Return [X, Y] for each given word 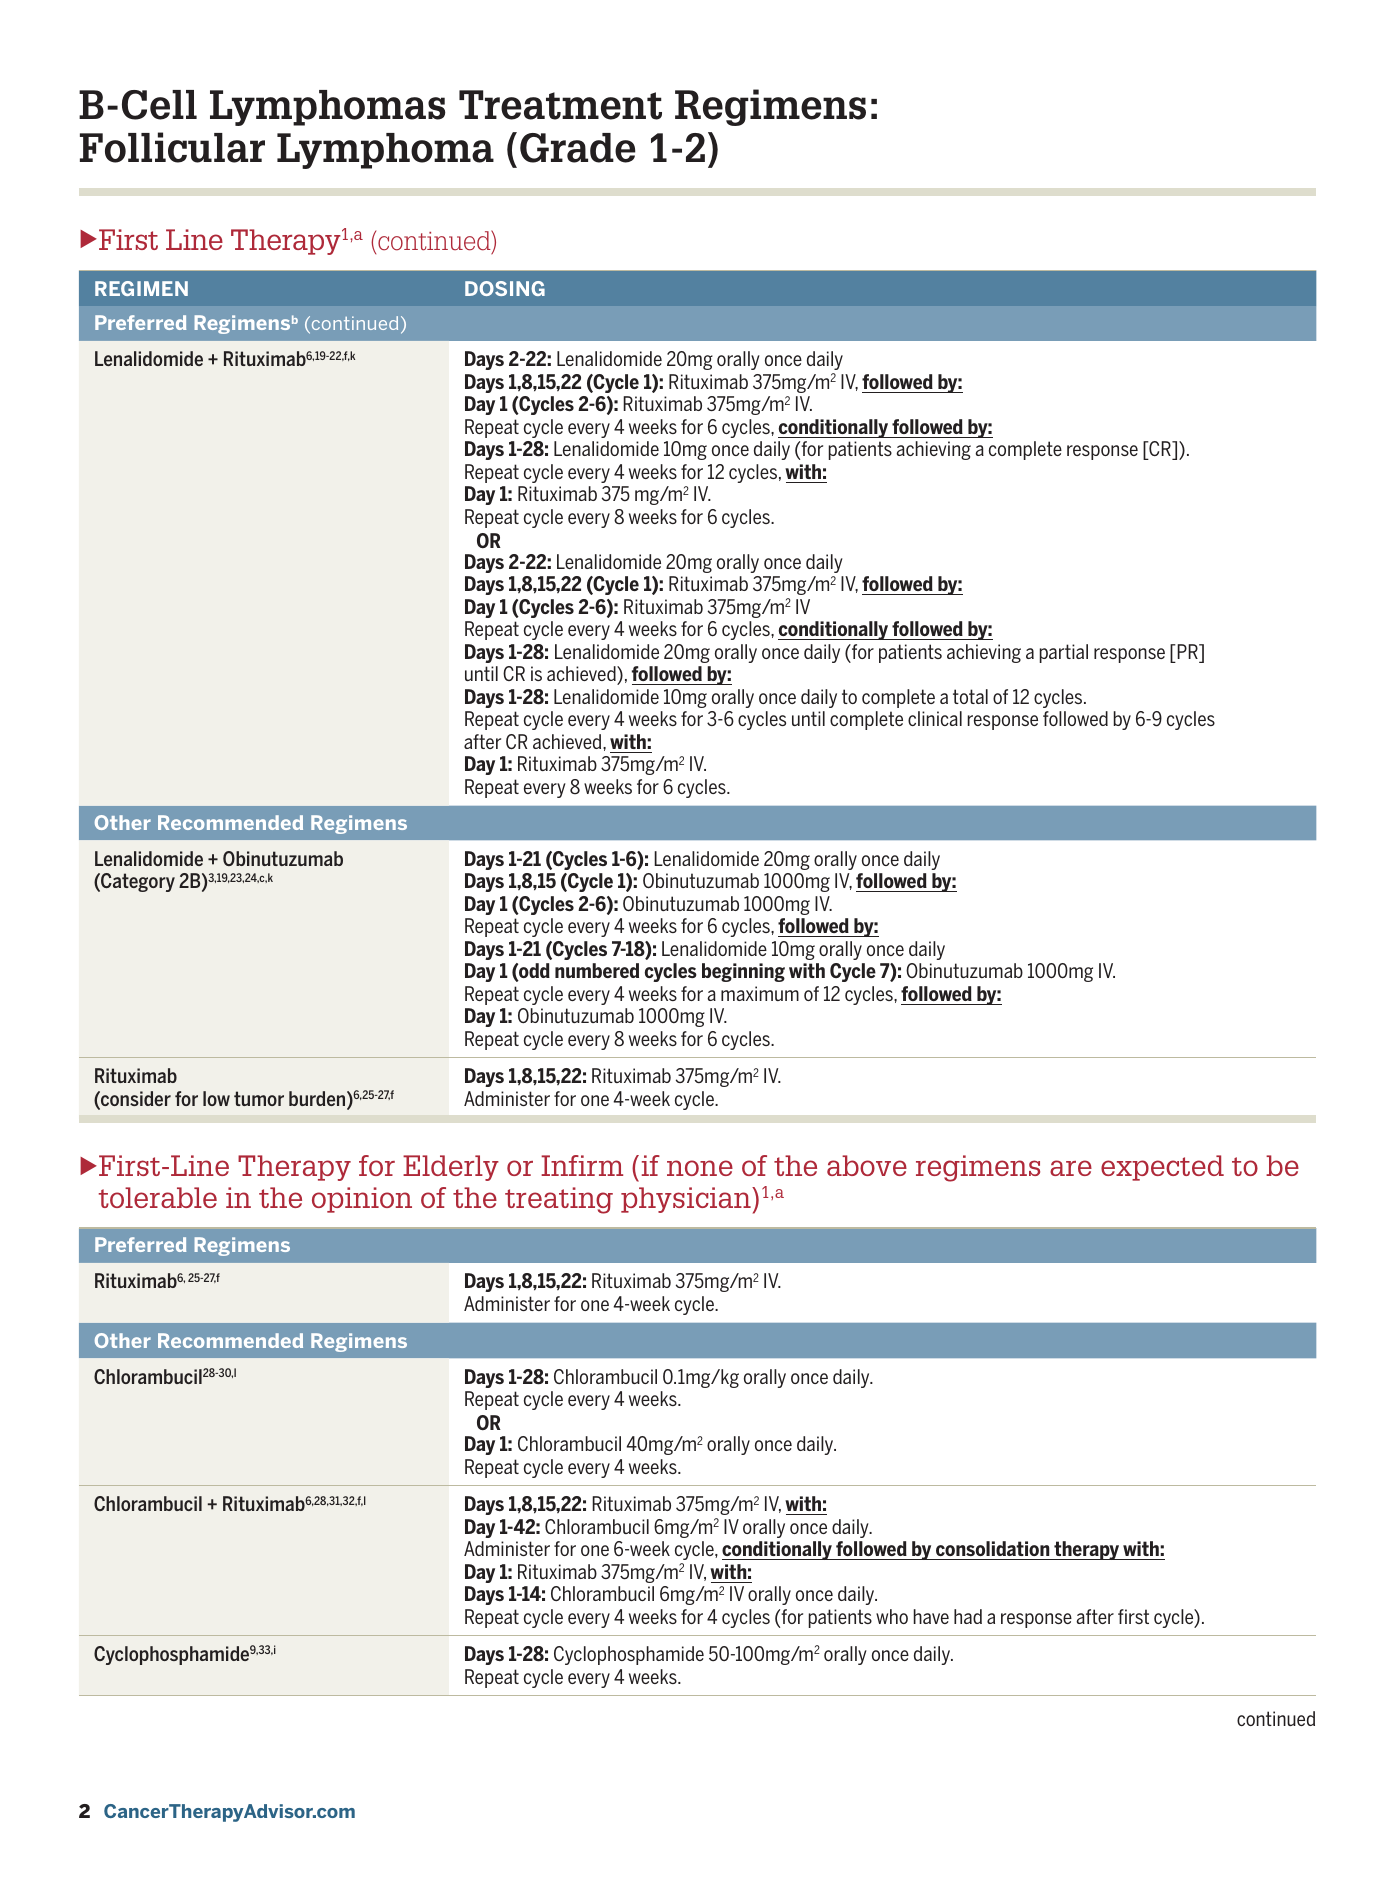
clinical [935, 718]
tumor [259, 1098]
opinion [362, 1200]
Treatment [560, 105]
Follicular [172, 147]
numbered [597, 970]
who [892, 1616]
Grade [578, 148]
